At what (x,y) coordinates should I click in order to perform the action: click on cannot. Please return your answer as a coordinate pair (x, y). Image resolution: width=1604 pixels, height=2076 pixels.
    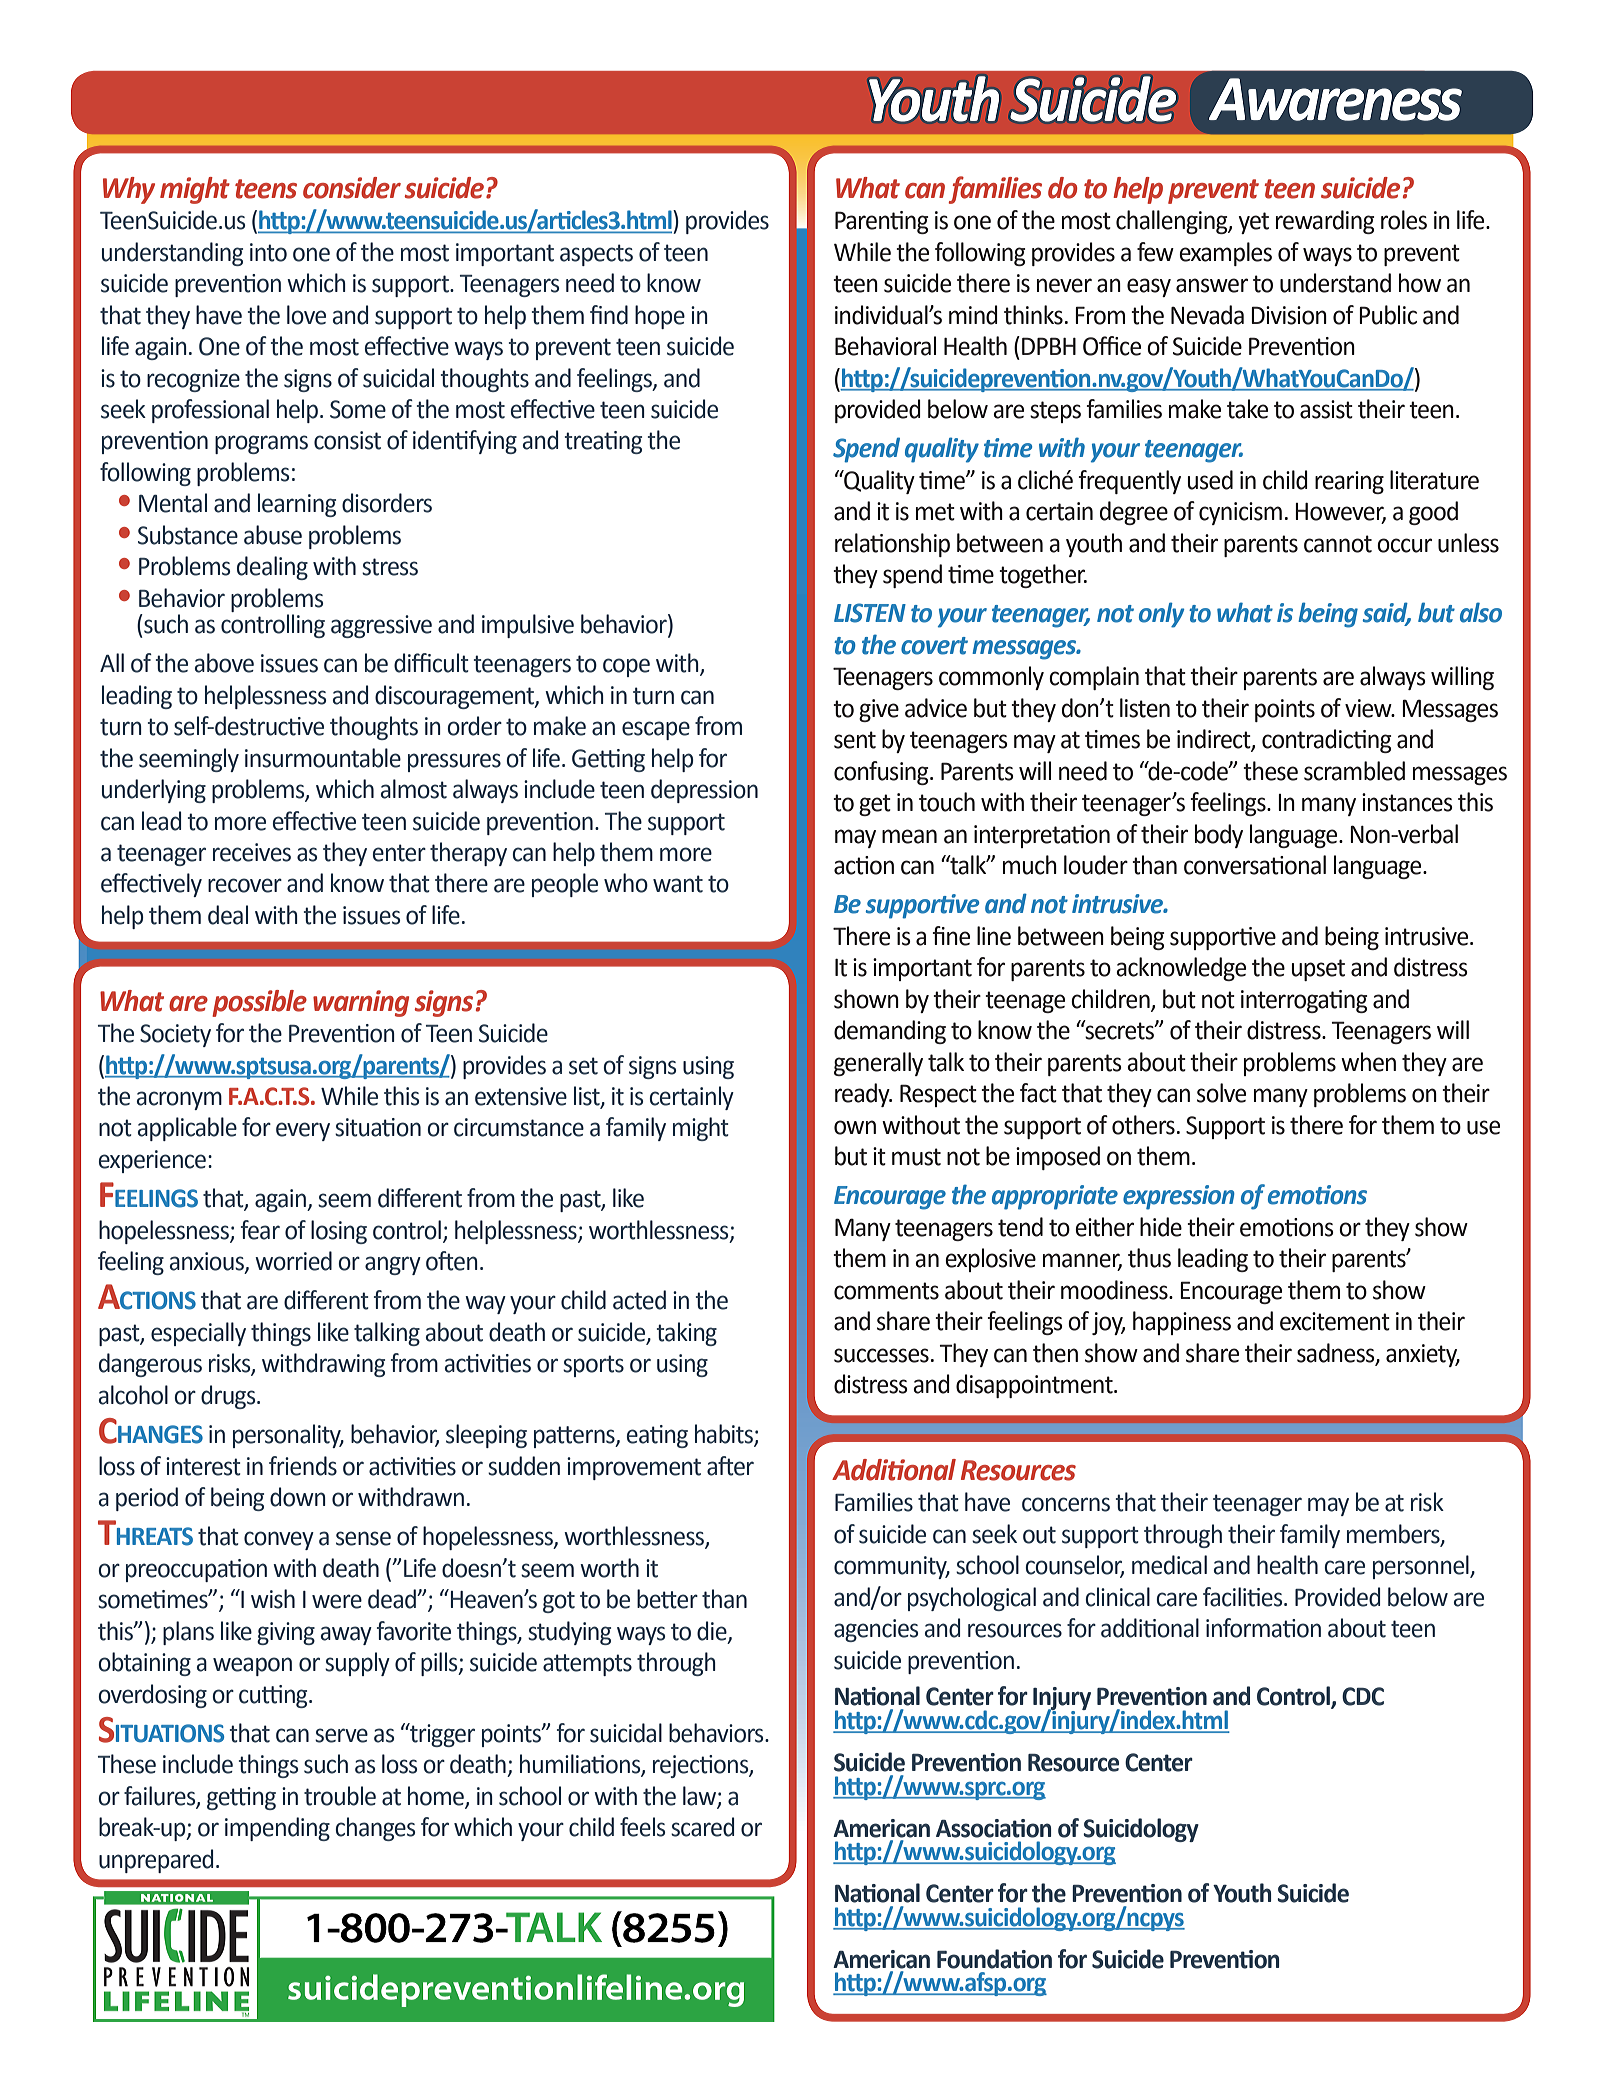
    Looking at the image, I should click on (1338, 544).
